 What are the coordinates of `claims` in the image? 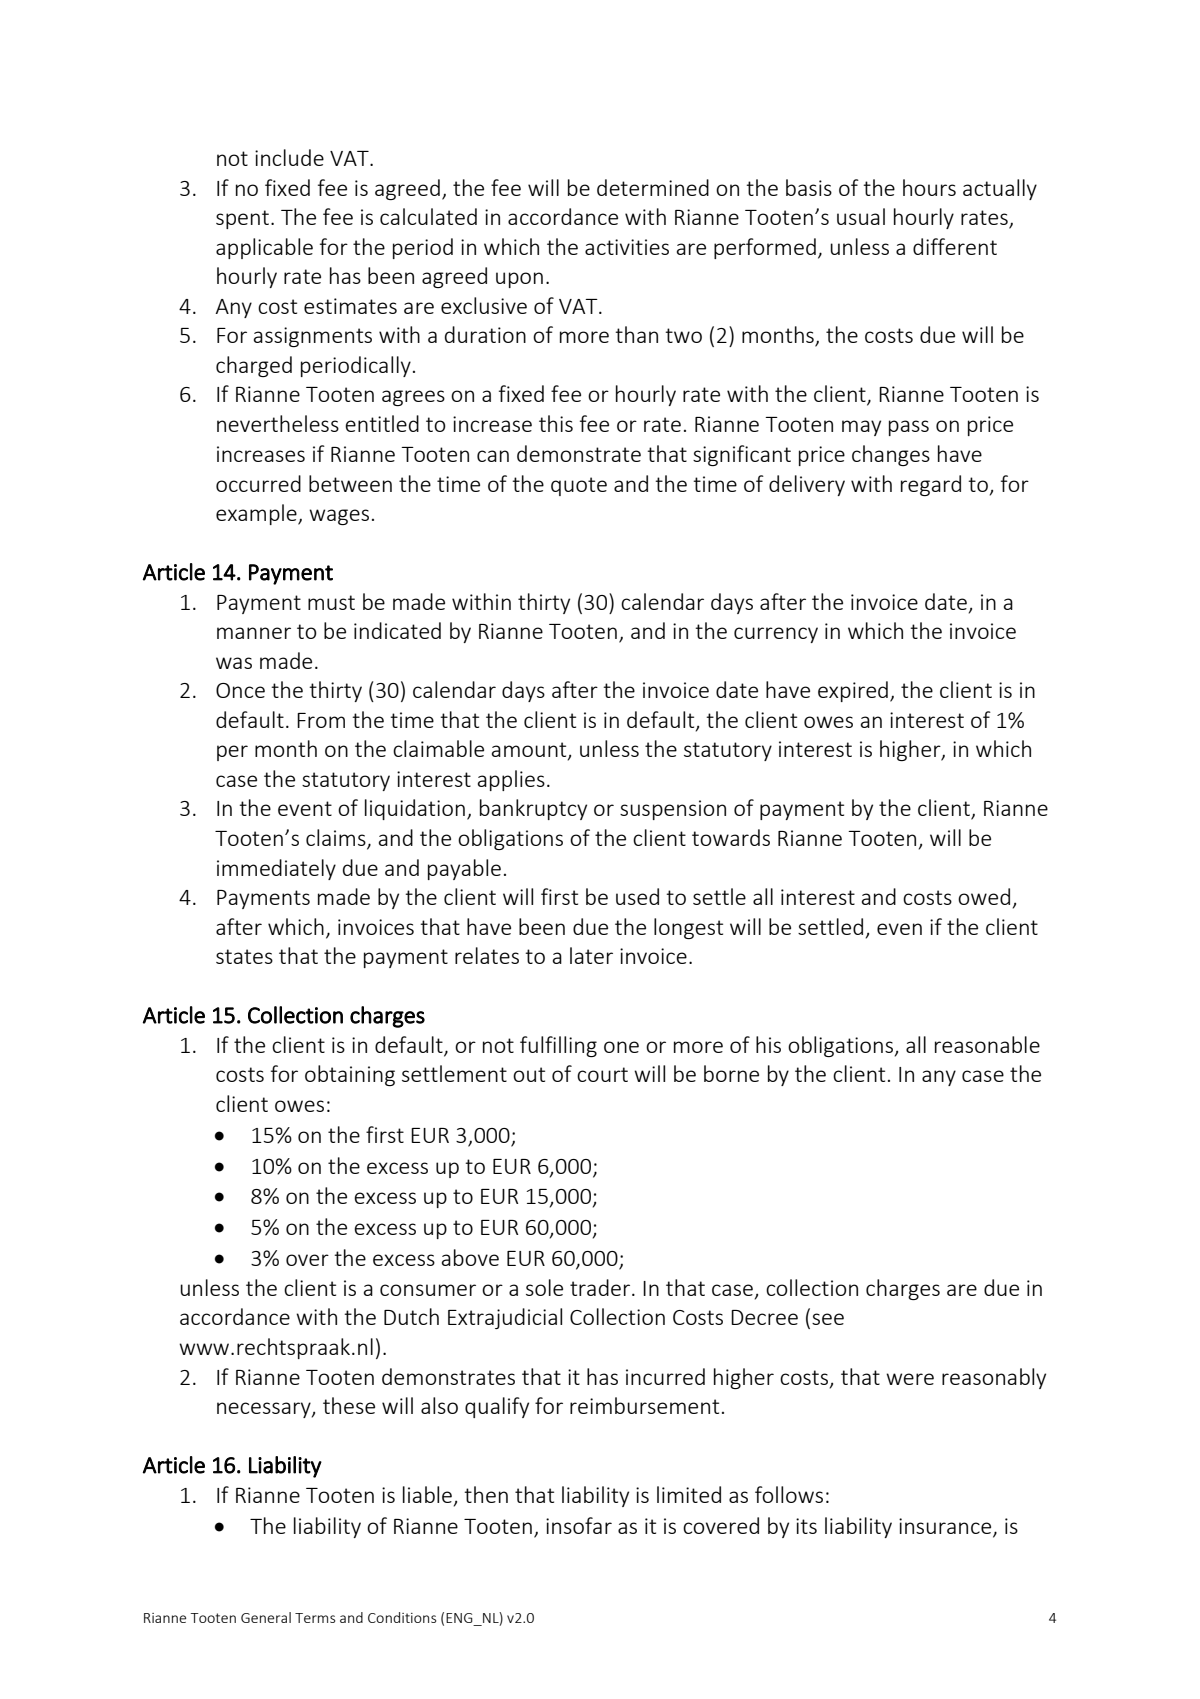 It's located at (337, 839).
